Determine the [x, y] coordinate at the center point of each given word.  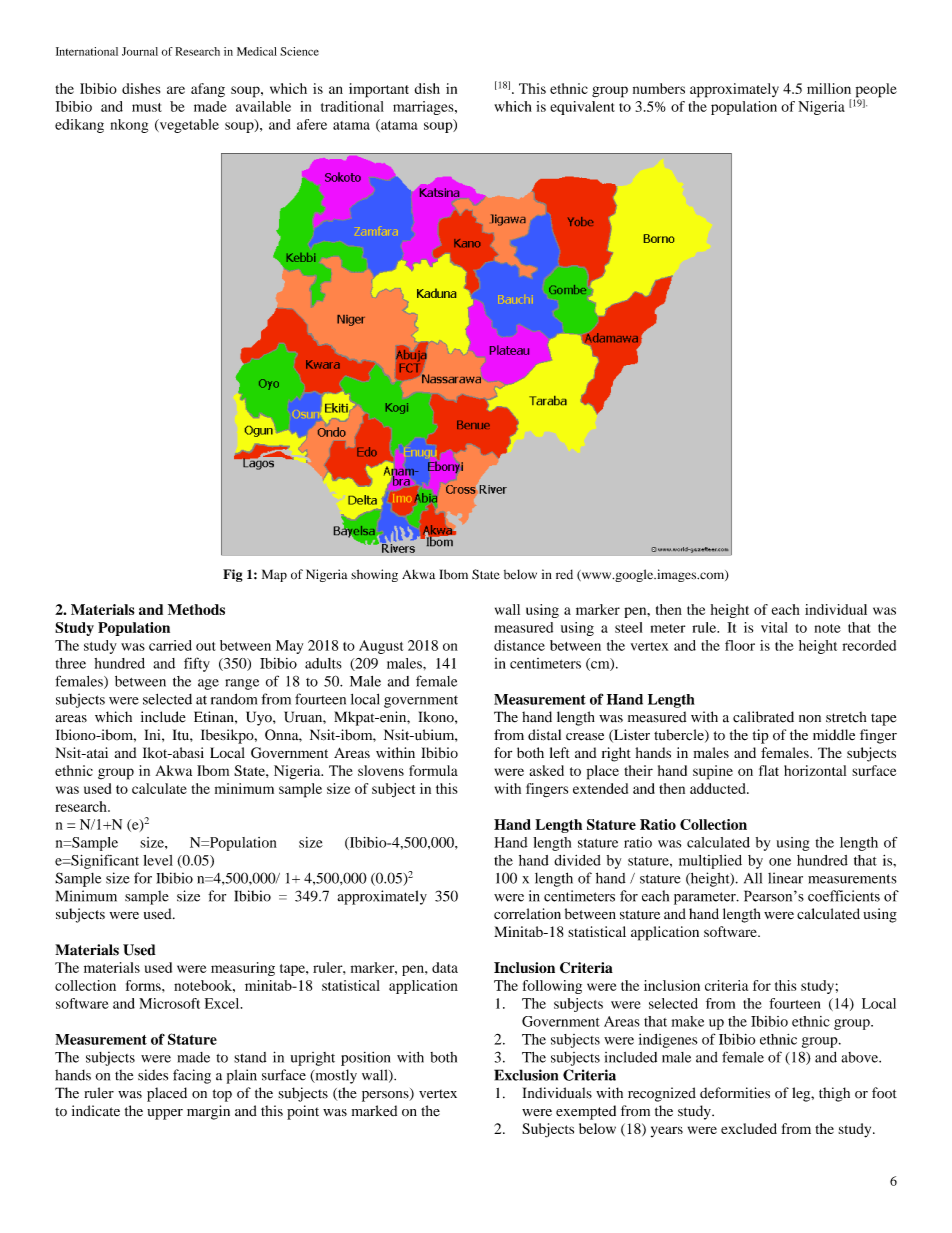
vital [774, 627]
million [829, 88]
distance [519, 645]
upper [165, 1114]
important [379, 90]
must [147, 107]
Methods [196, 609]
